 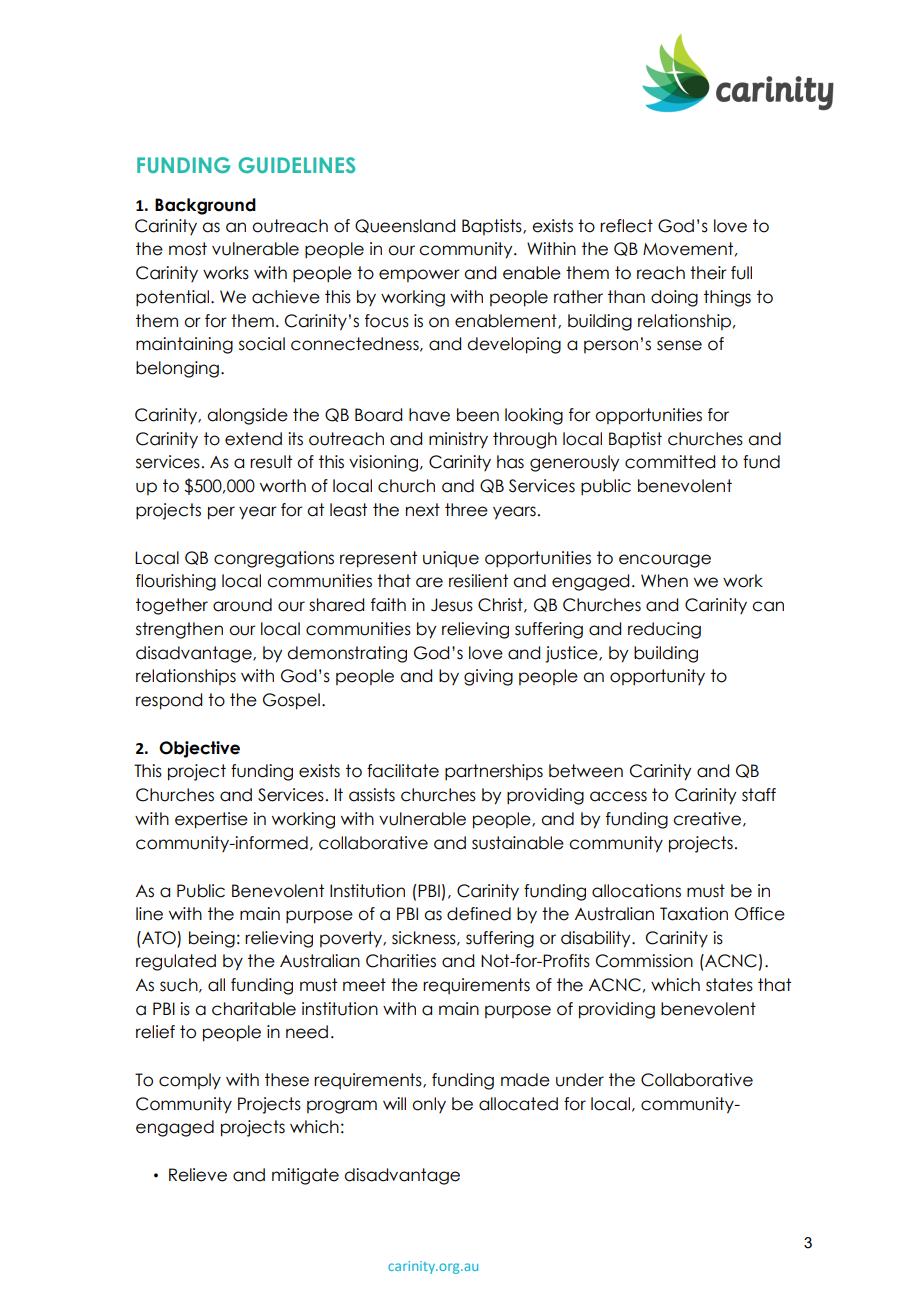 I want to click on being, so click(x=212, y=939).
